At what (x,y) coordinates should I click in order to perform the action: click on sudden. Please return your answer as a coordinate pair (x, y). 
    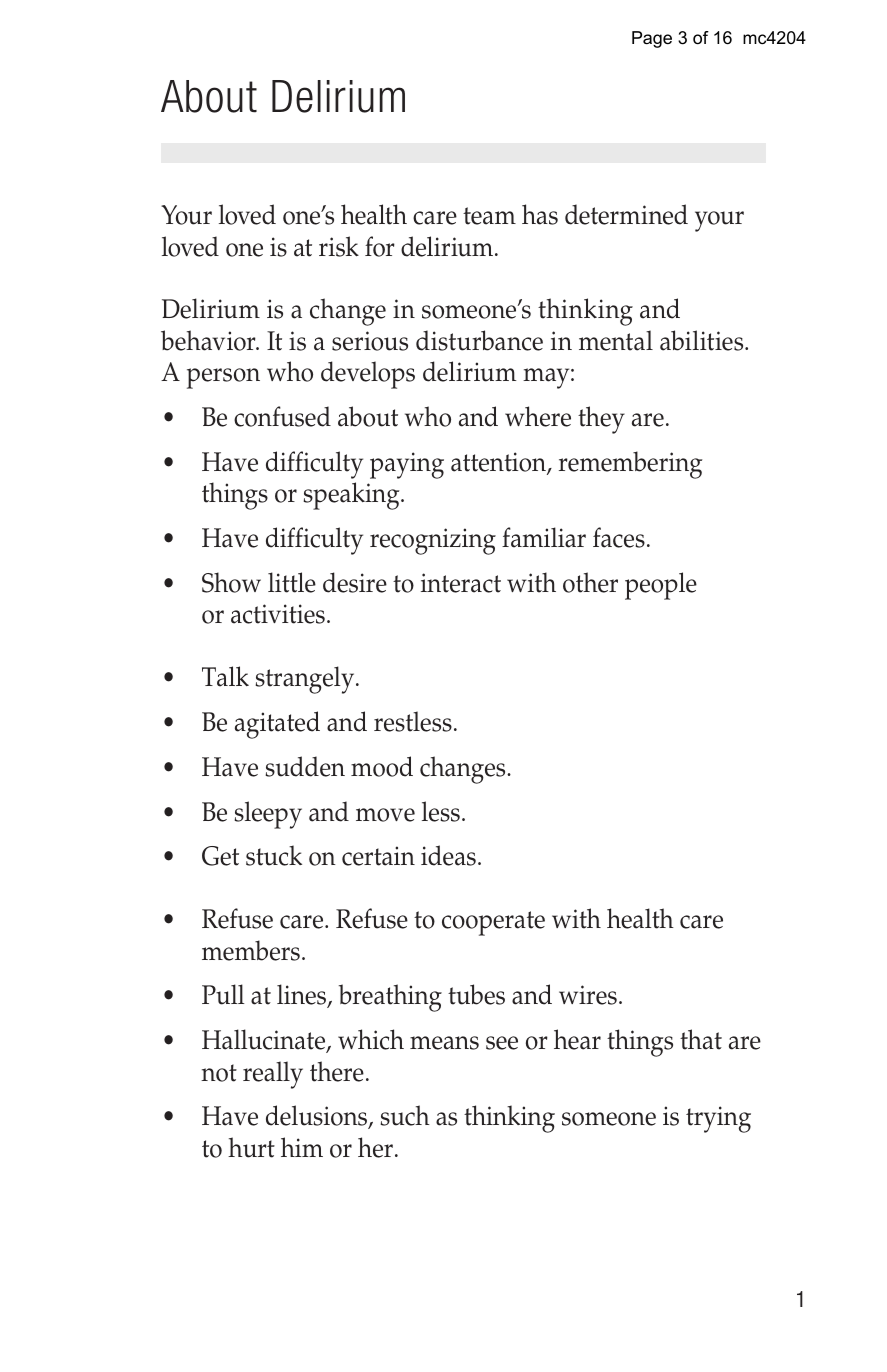
    Looking at the image, I should click on (305, 766).
